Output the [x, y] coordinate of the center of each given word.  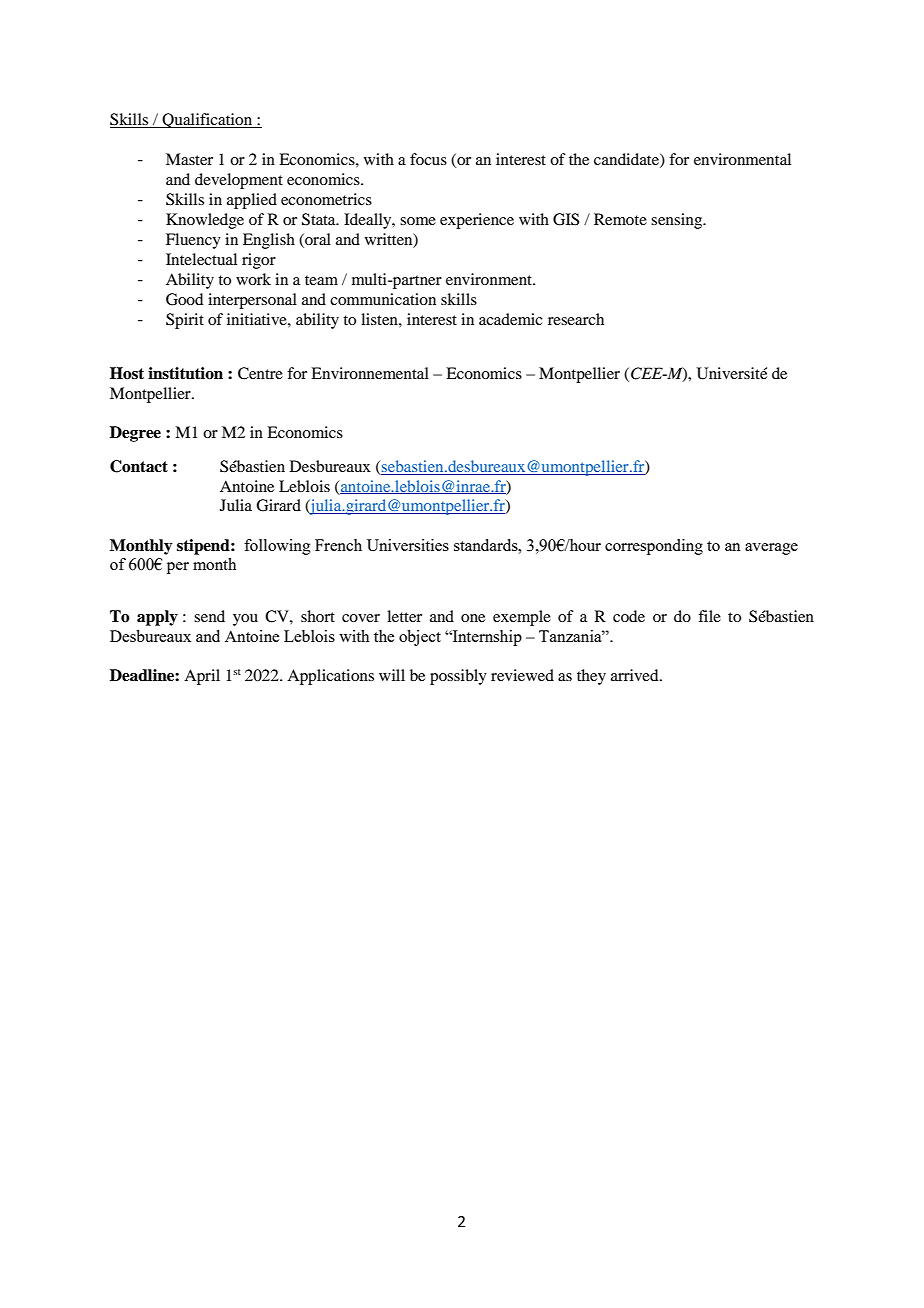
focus [428, 159]
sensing [678, 221]
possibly [458, 677]
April [202, 677]
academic [510, 319]
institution [185, 373]
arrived [636, 675]
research [576, 319]
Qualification [208, 120]
